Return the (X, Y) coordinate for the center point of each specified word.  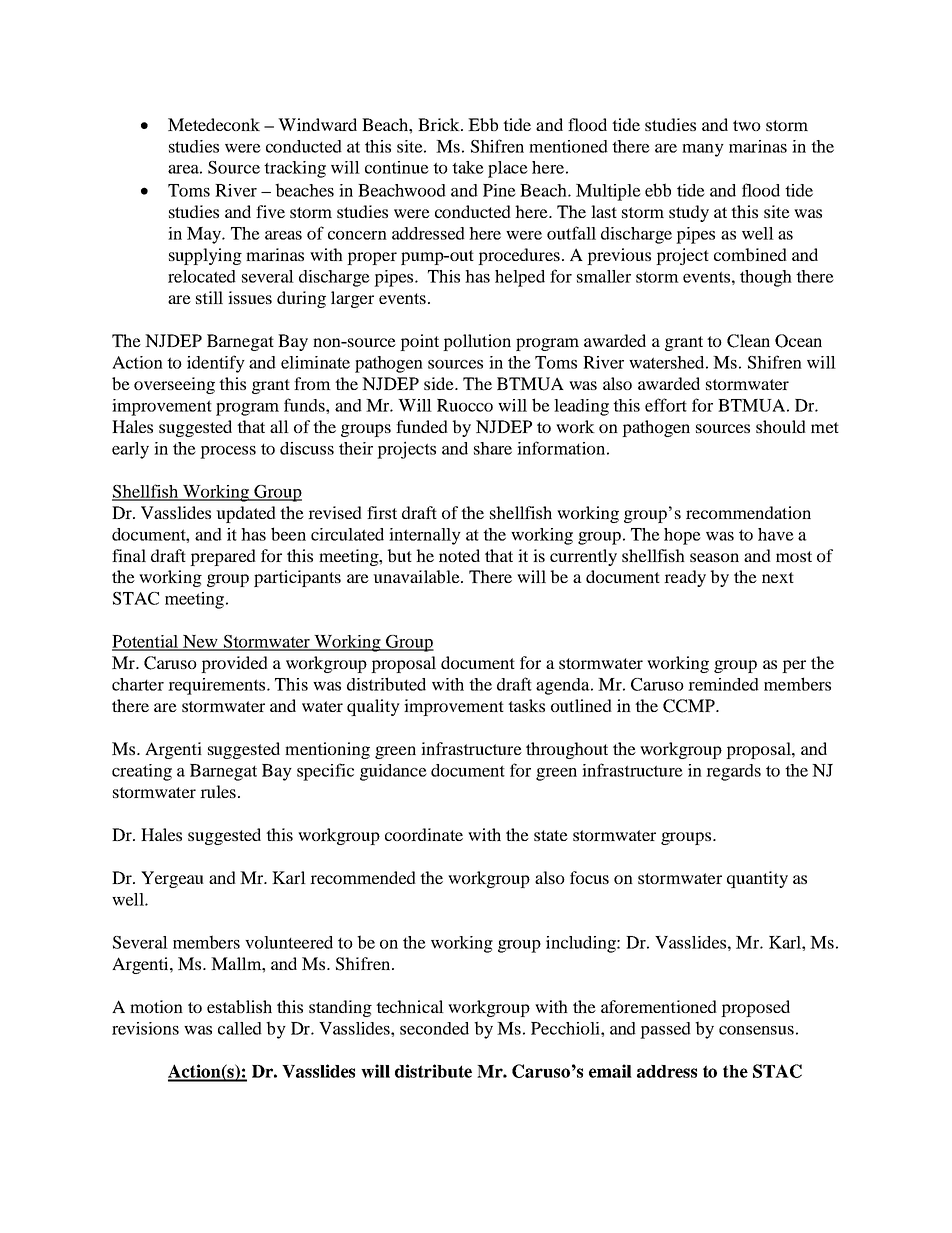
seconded (434, 1028)
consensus (756, 1030)
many (703, 150)
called (240, 1028)
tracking (295, 169)
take (468, 167)
